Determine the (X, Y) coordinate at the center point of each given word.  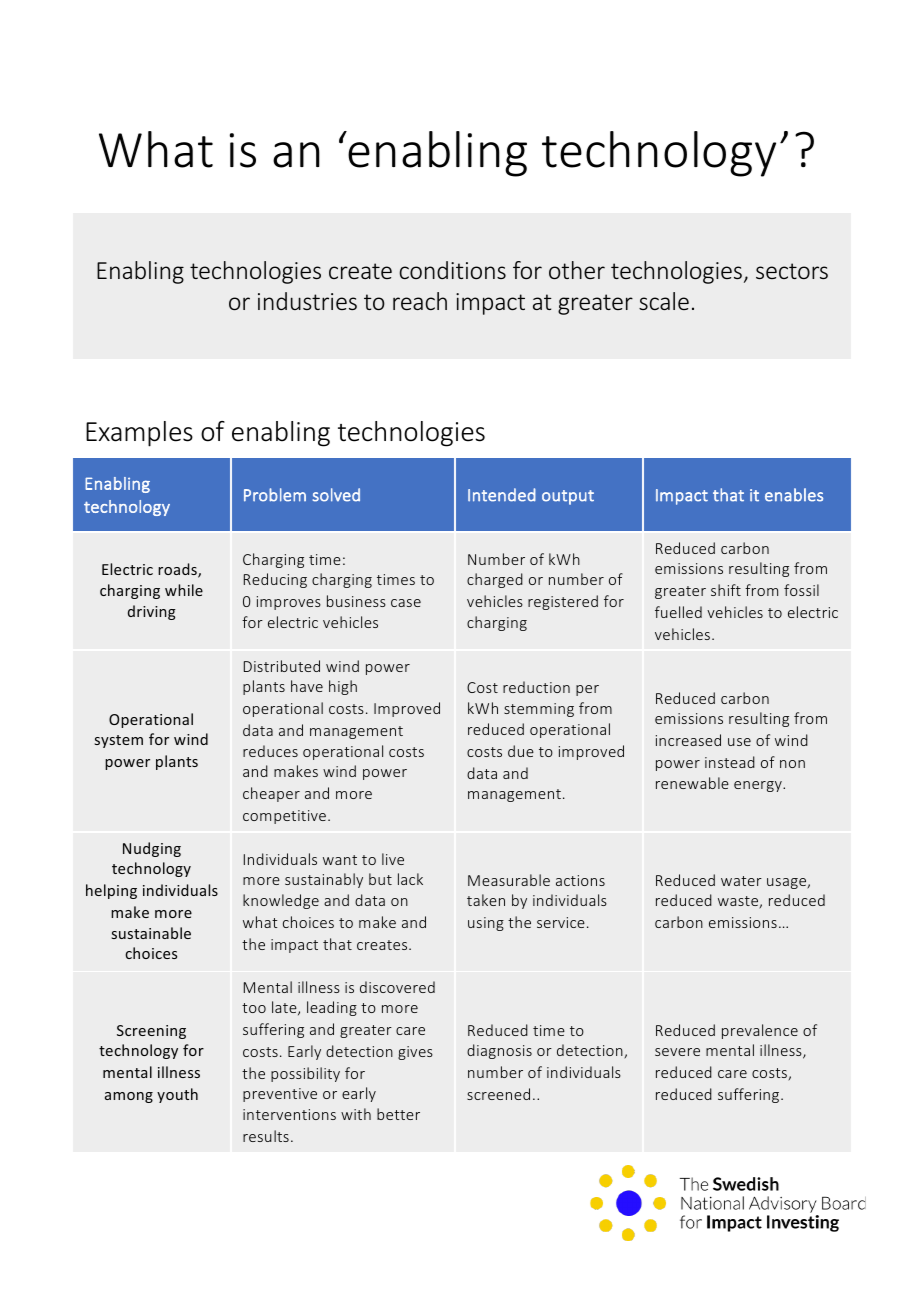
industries (307, 301)
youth (177, 1095)
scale (664, 301)
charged (495, 580)
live (393, 859)
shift (726, 590)
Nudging (152, 849)
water (741, 881)
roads (178, 570)
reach (420, 301)
